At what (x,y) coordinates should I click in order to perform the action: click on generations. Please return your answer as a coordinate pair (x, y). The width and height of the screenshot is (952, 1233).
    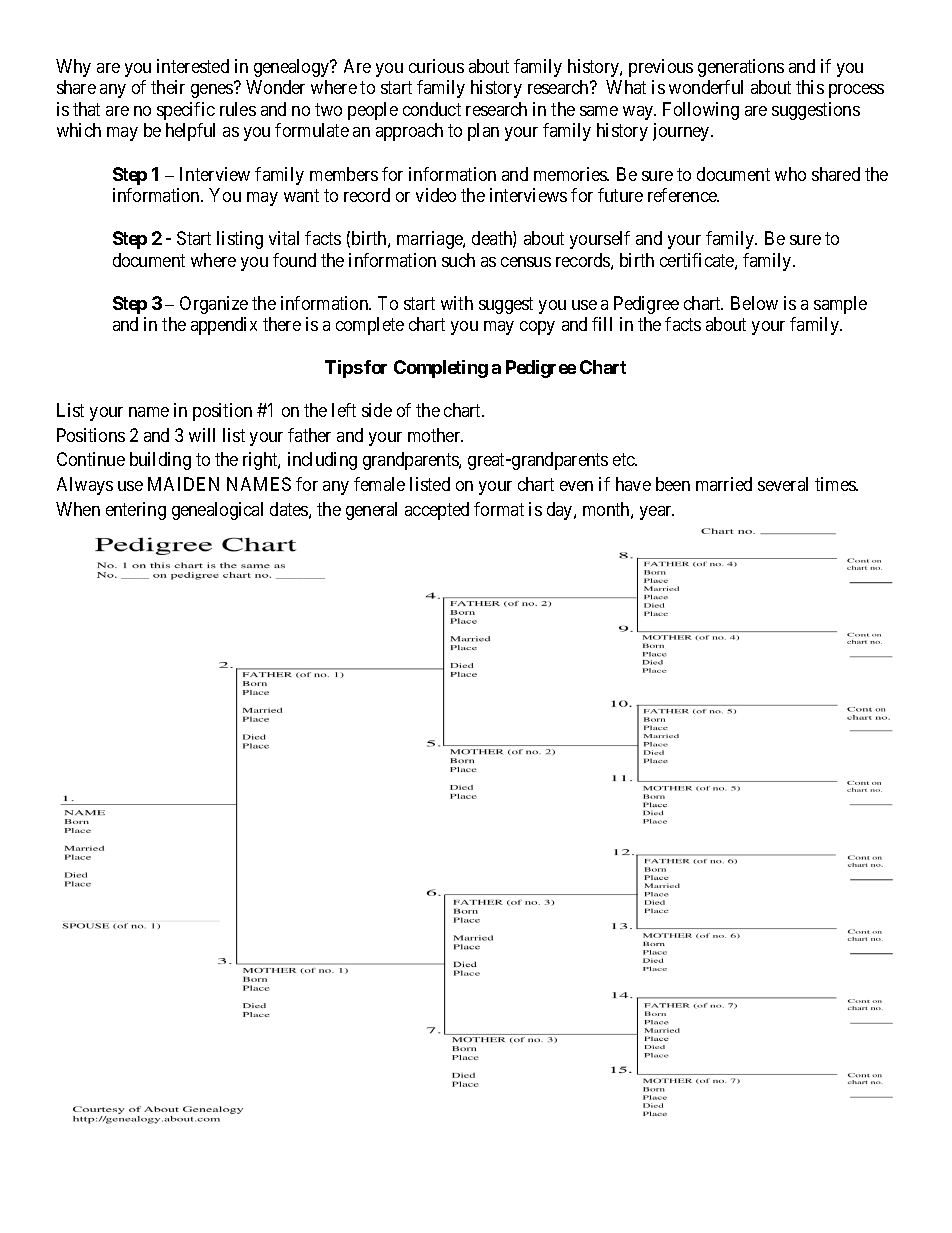
    Looking at the image, I should click on (741, 68).
